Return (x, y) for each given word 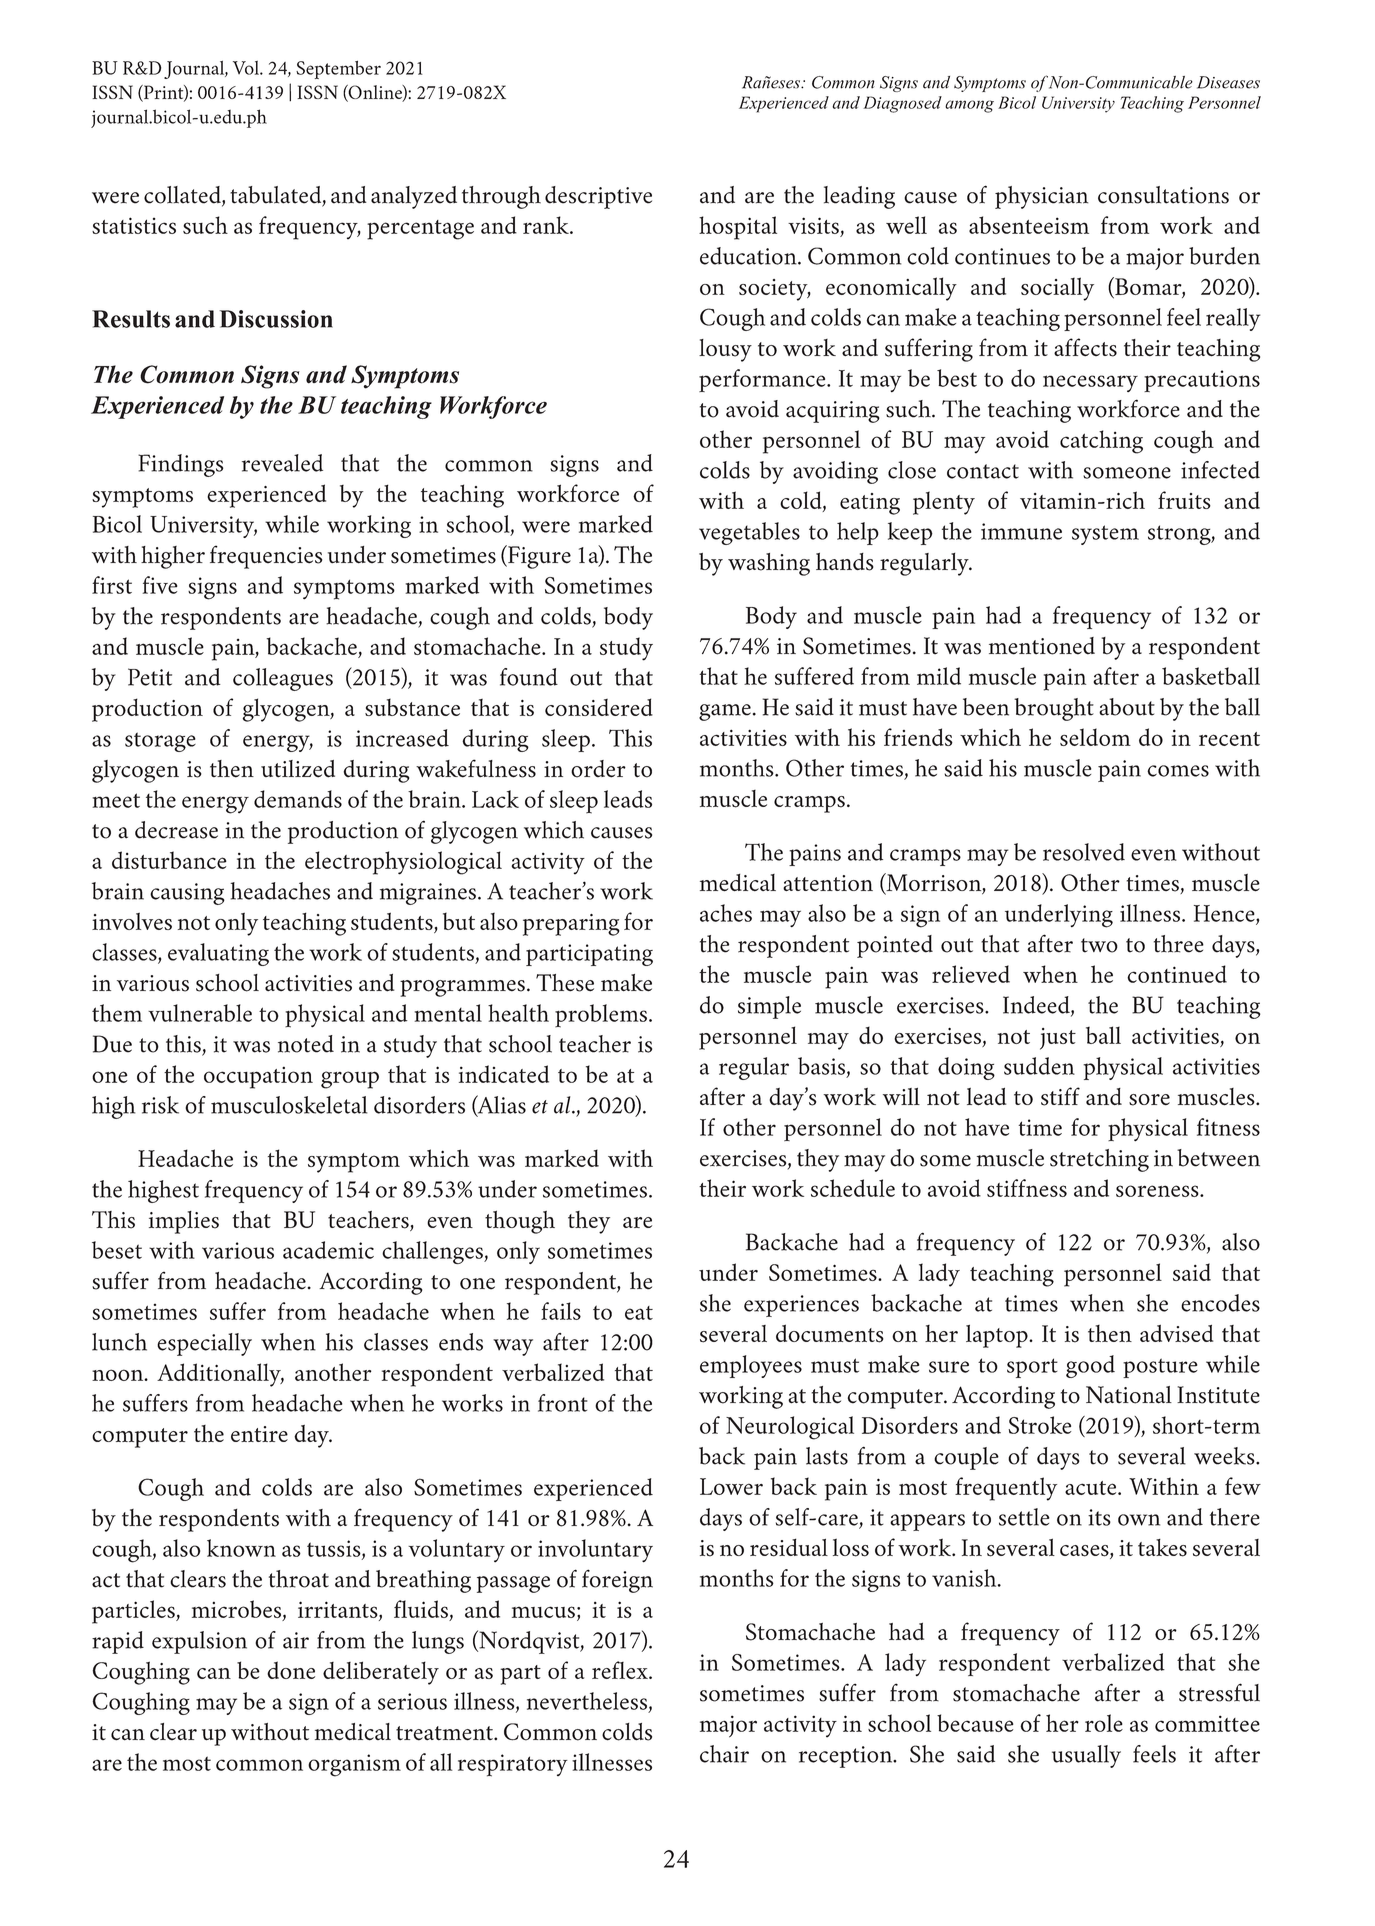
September (338, 70)
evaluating (218, 954)
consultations (1163, 195)
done (291, 1670)
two (1099, 945)
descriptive (598, 197)
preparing (571, 925)
